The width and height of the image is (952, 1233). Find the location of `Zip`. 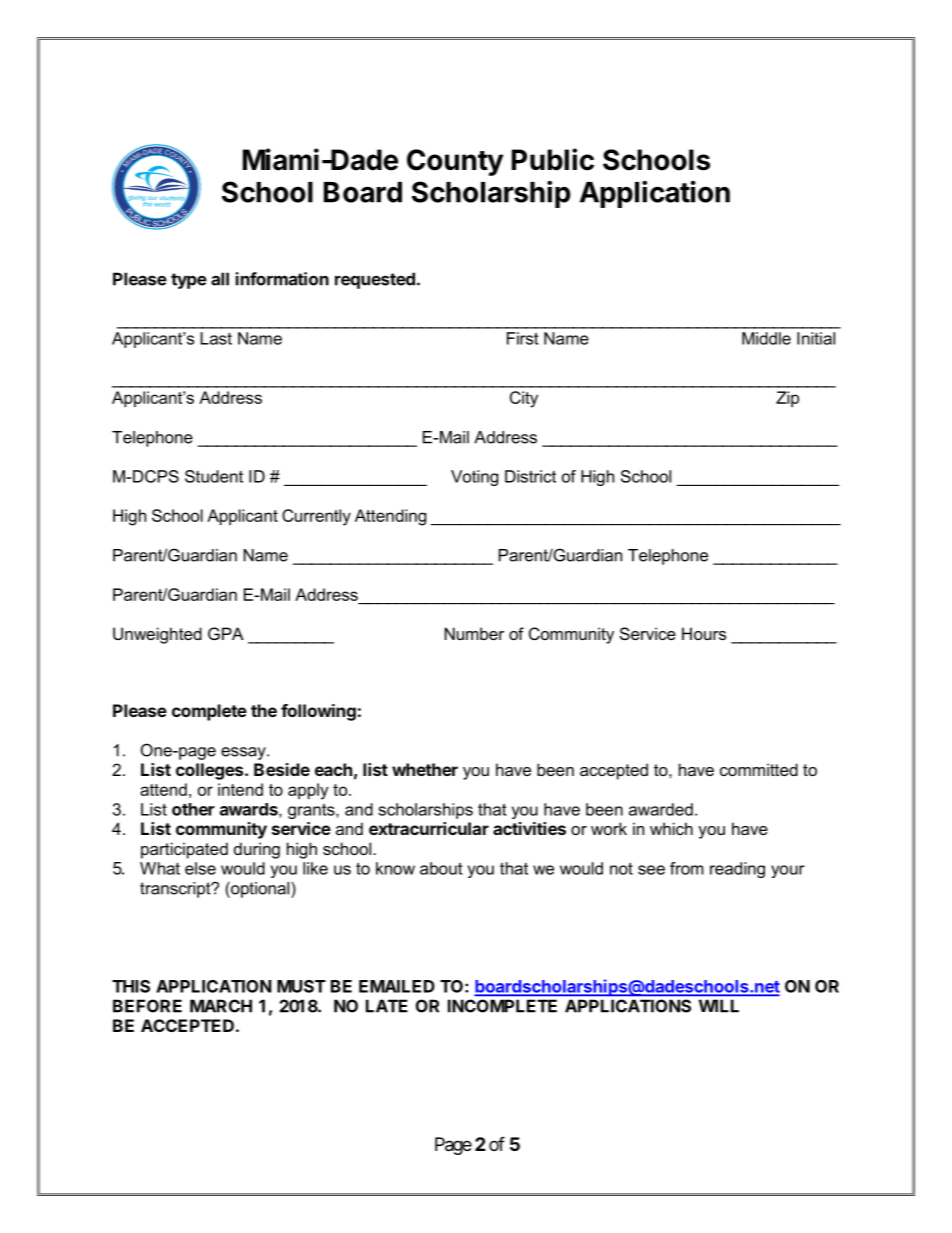

Zip is located at coordinates (787, 399).
